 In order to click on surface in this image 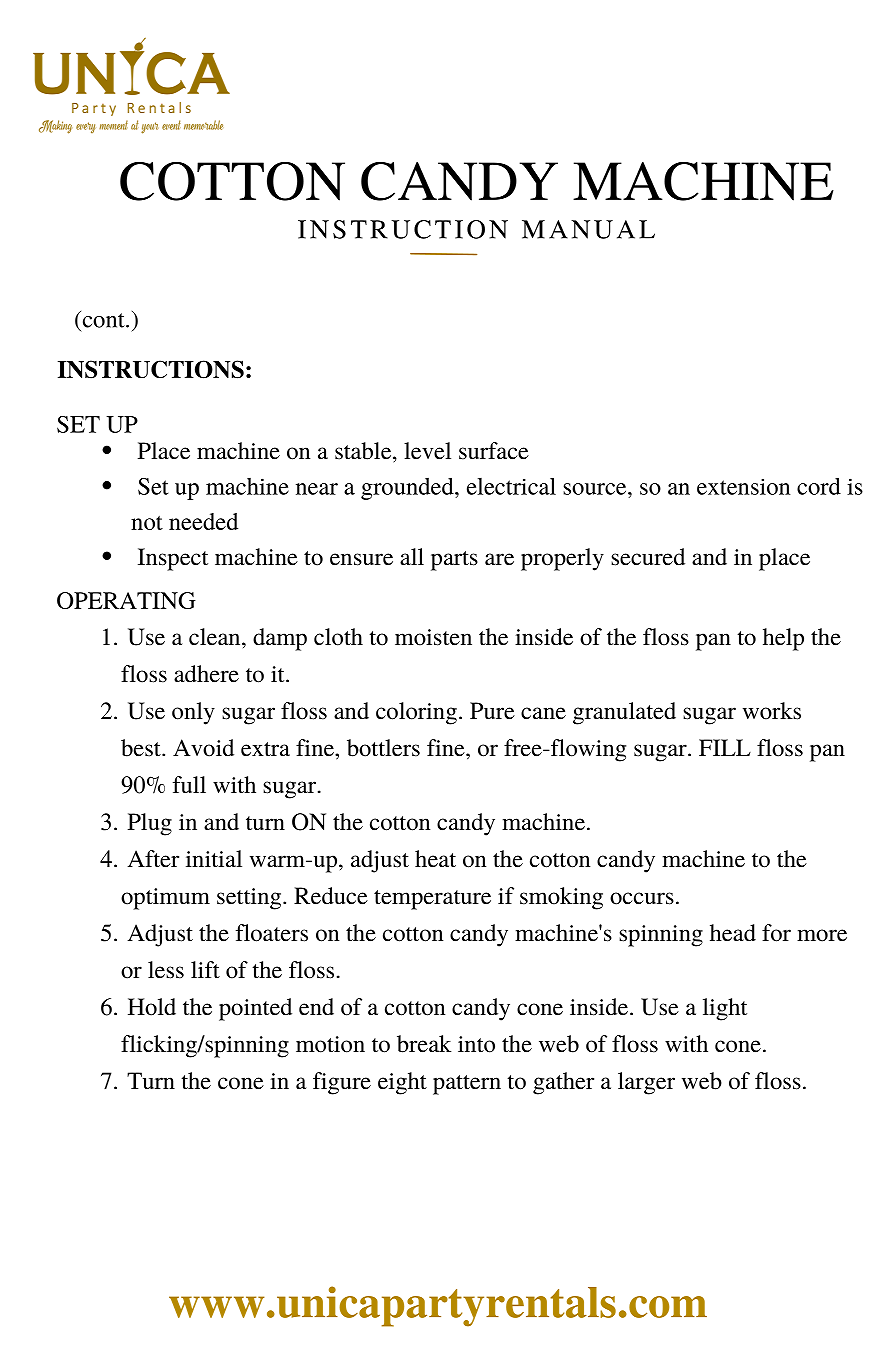, I will do `click(494, 451)`.
